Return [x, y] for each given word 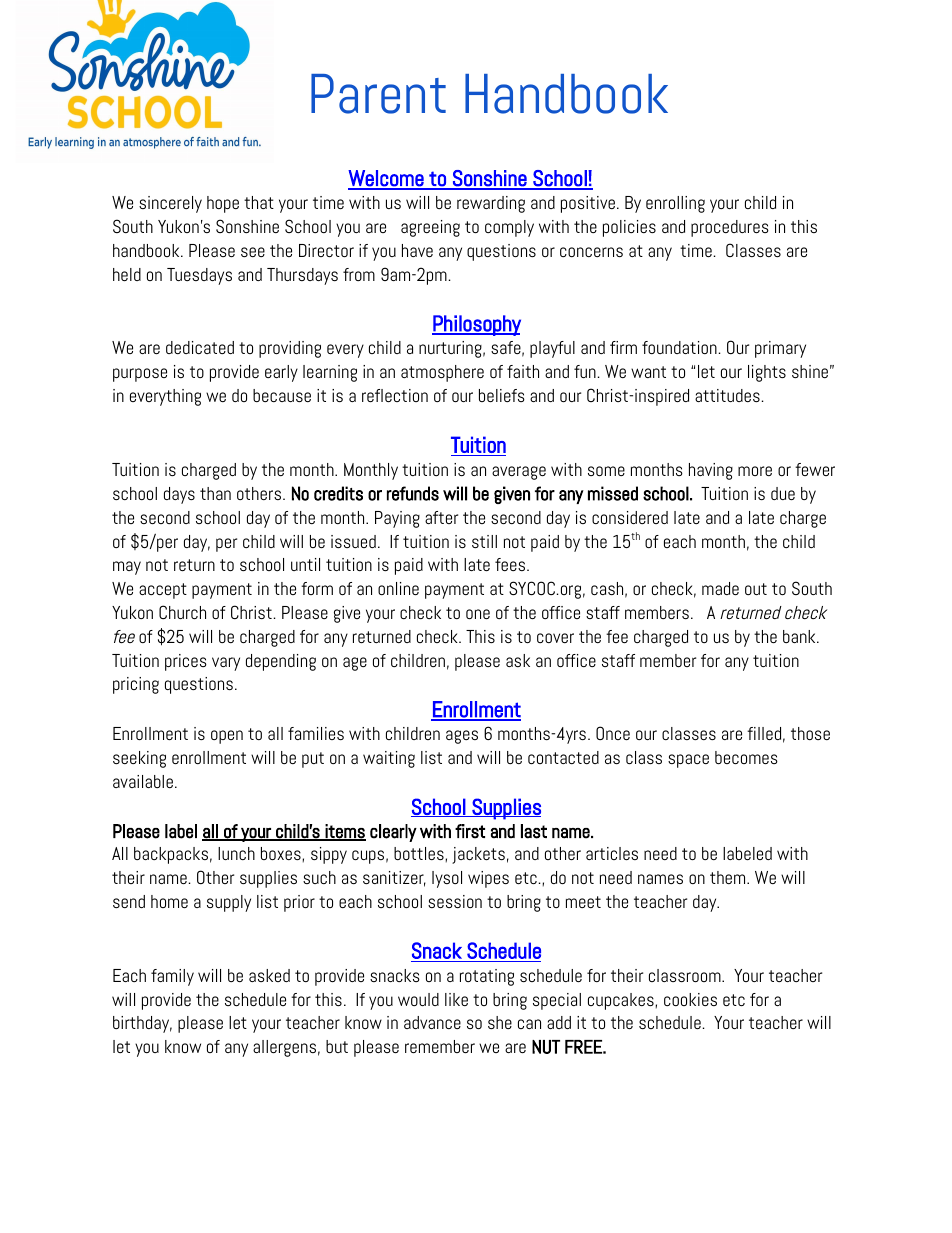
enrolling [675, 204]
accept [163, 591]
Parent [378, 94]
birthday [142, 1024]
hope [223, 204]
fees [510, 564]
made [720, 588]
